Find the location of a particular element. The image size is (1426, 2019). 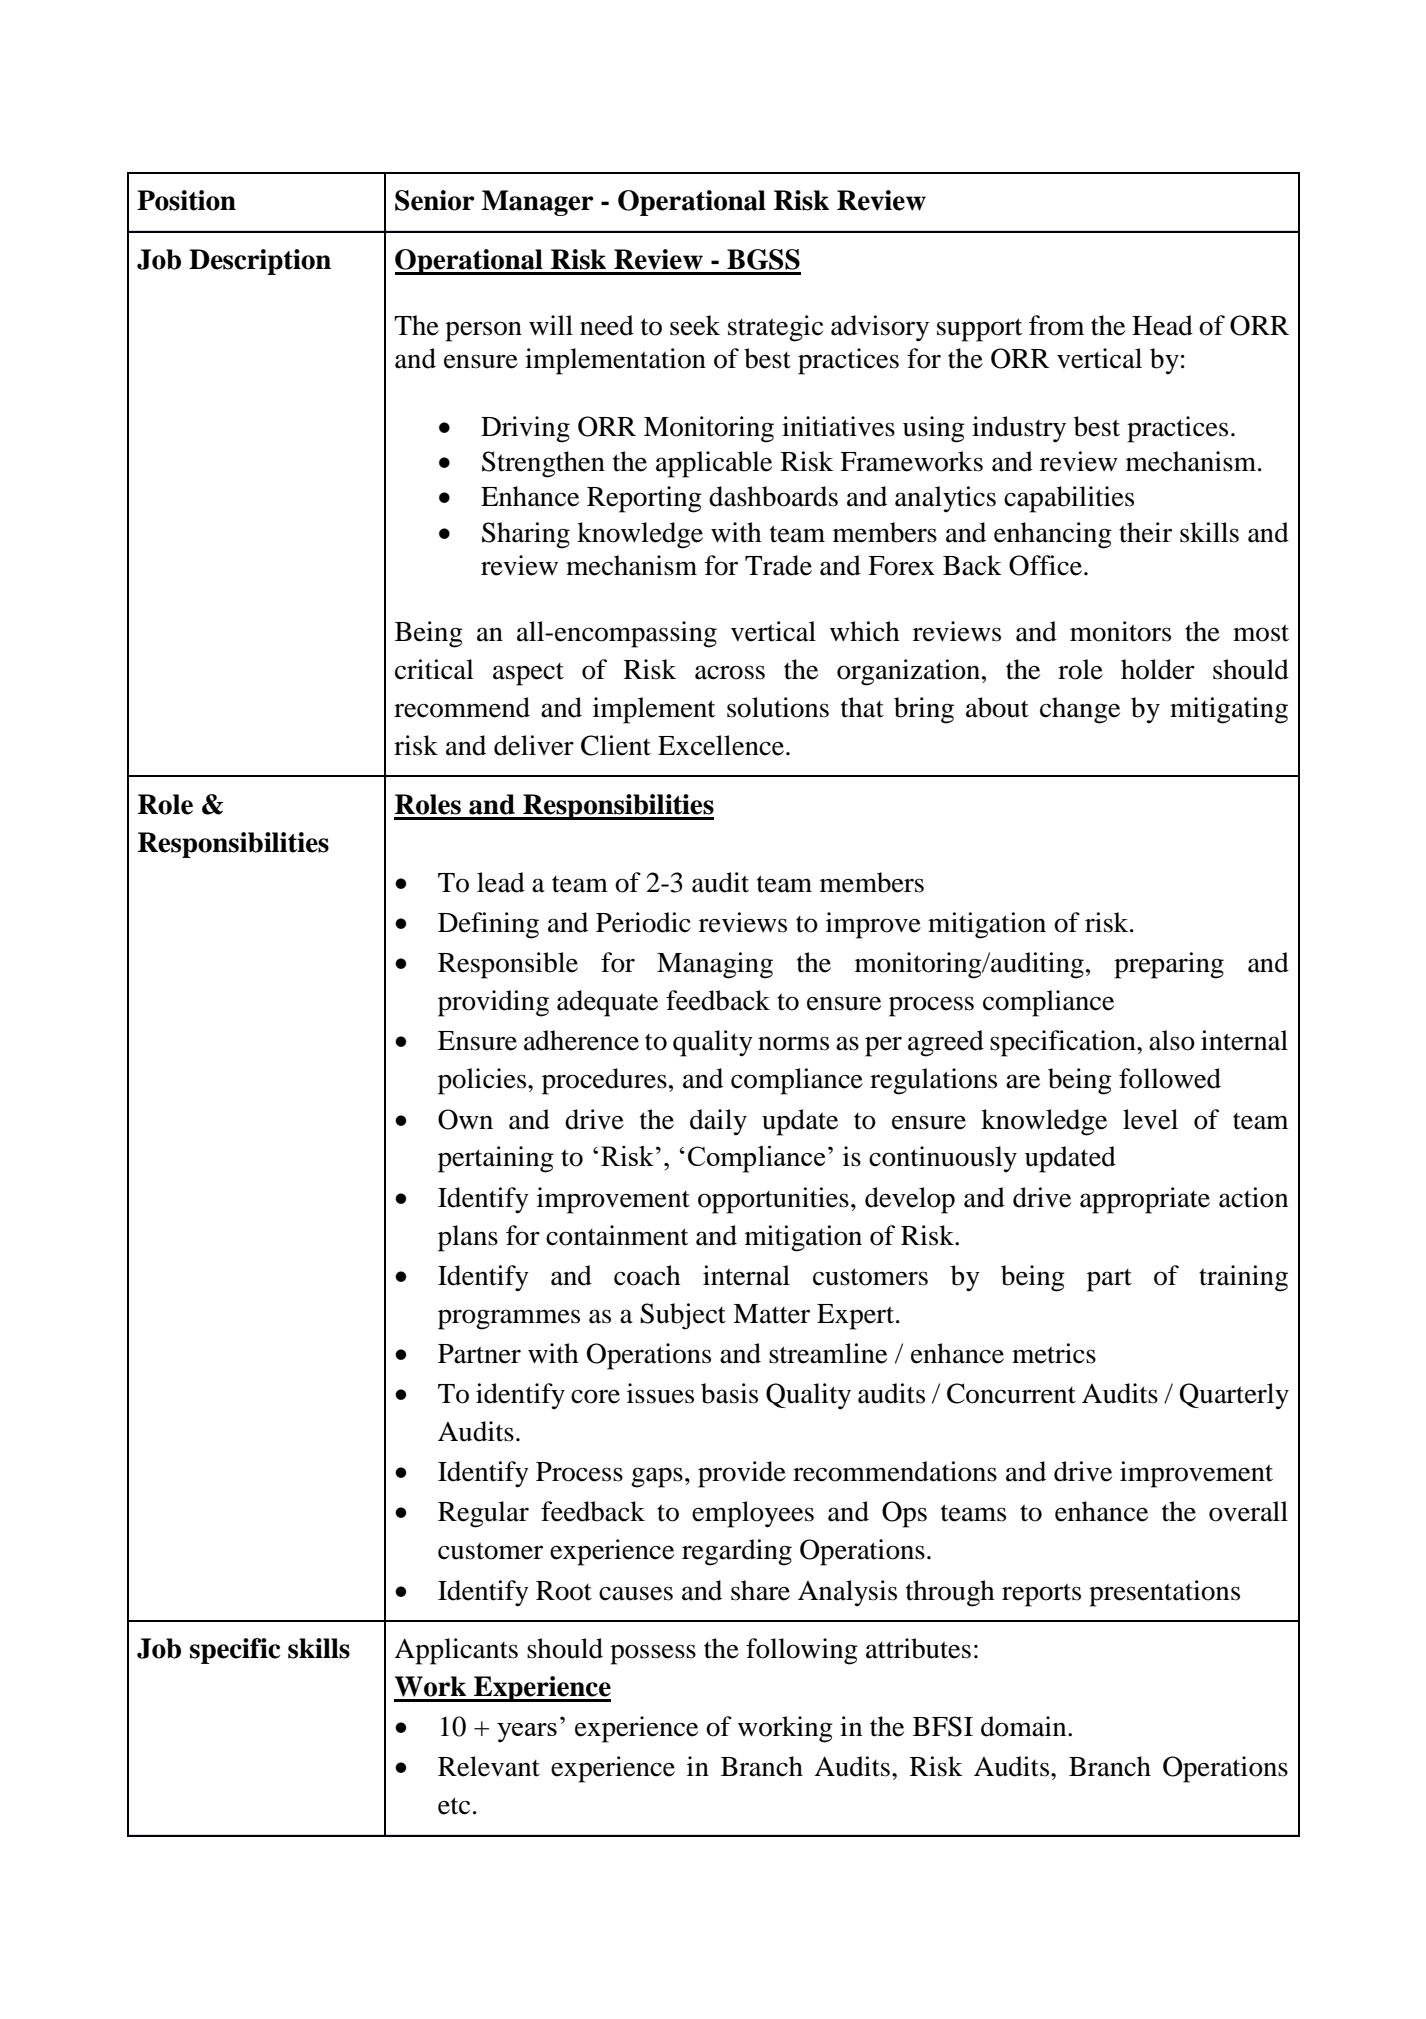

seek is located at coordinates (695, 325).
